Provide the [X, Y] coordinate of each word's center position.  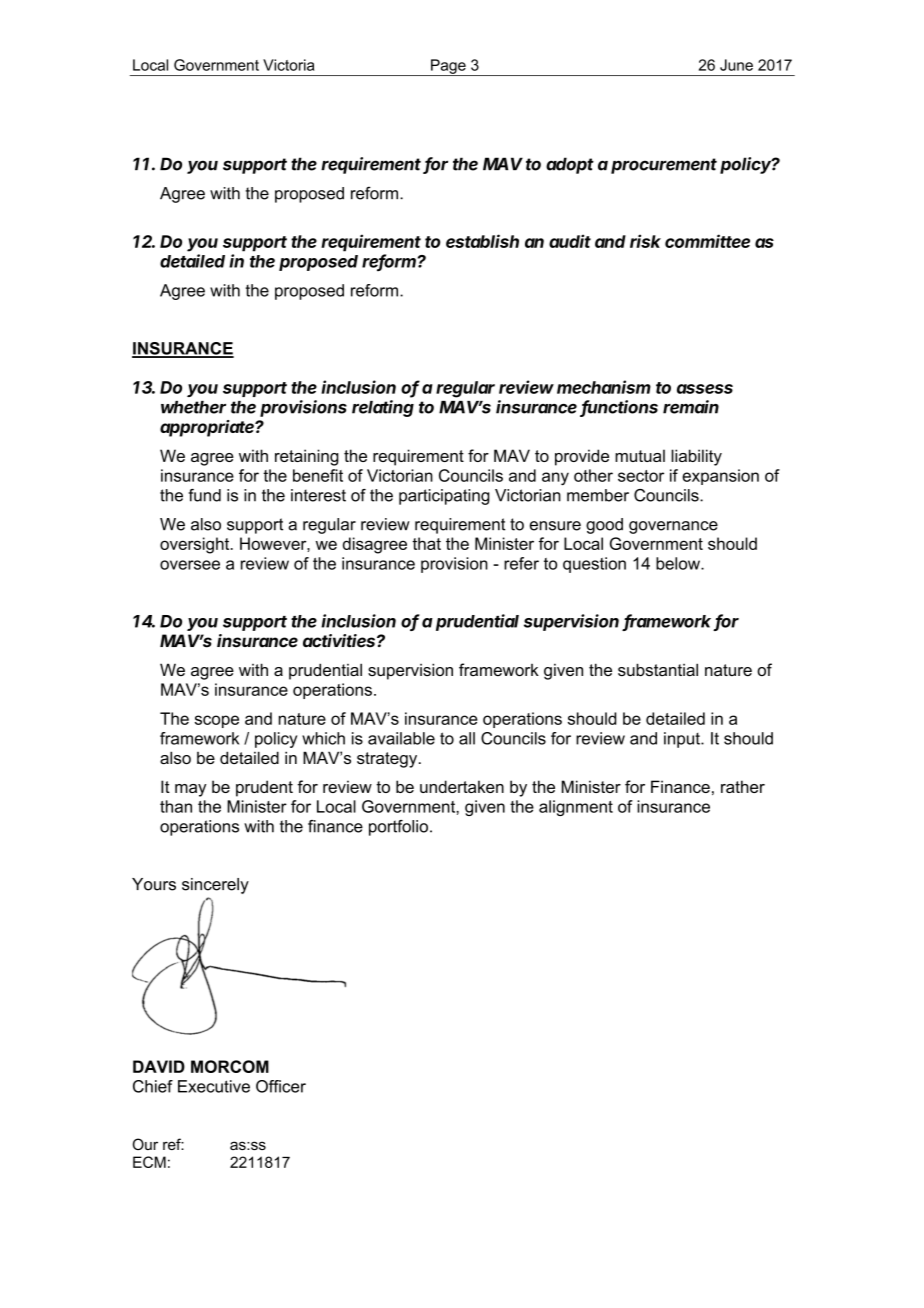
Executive [214, 1086]
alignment [576, 808]
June [736, 65]
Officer [281, 1086]
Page [448, 67]
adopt [570, 165]
